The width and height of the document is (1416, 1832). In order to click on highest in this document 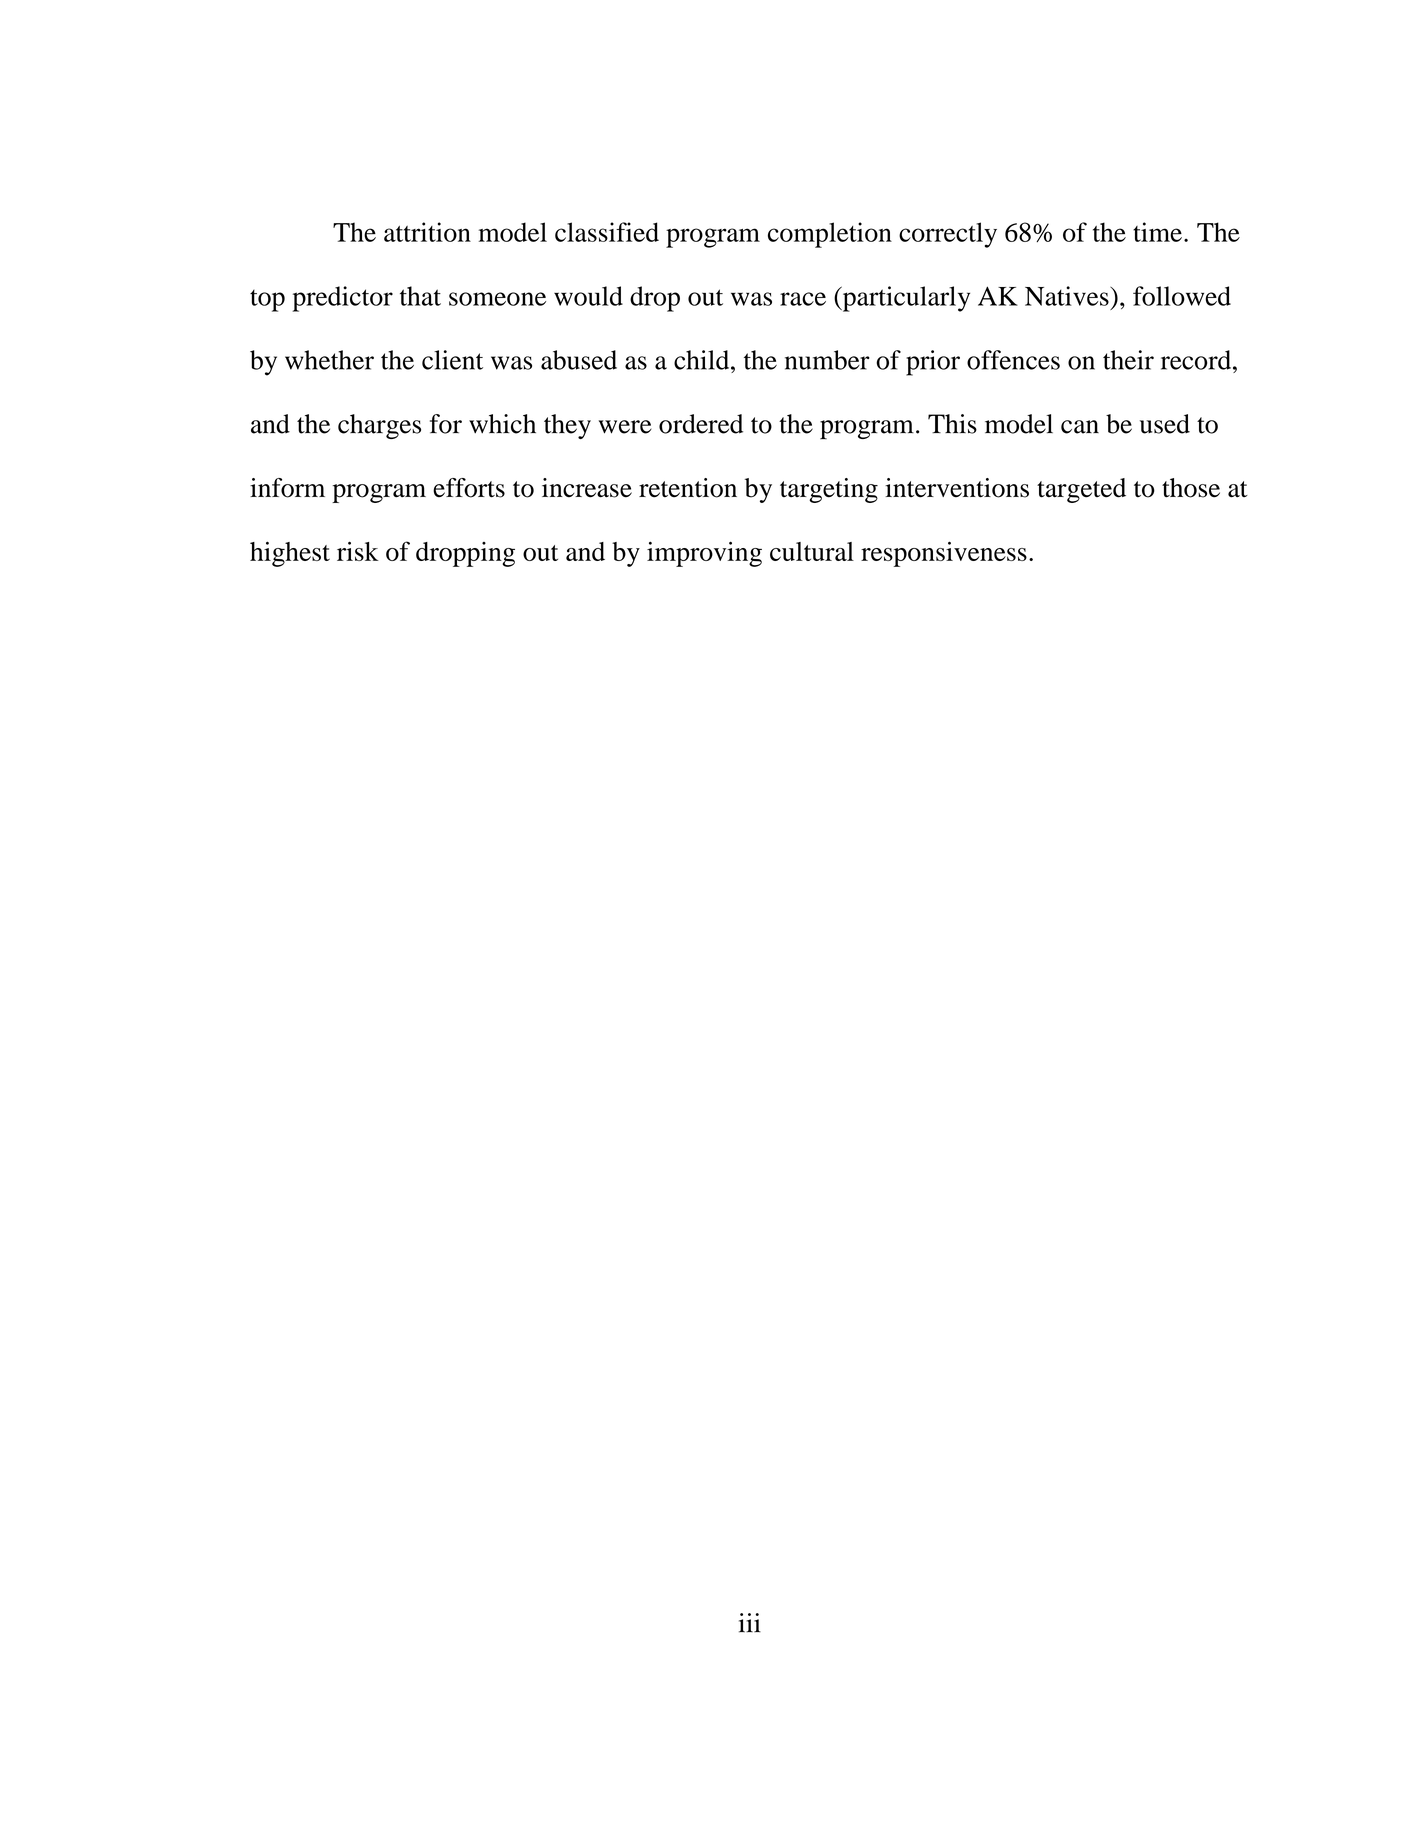, I will do `click(290, 554)`.
